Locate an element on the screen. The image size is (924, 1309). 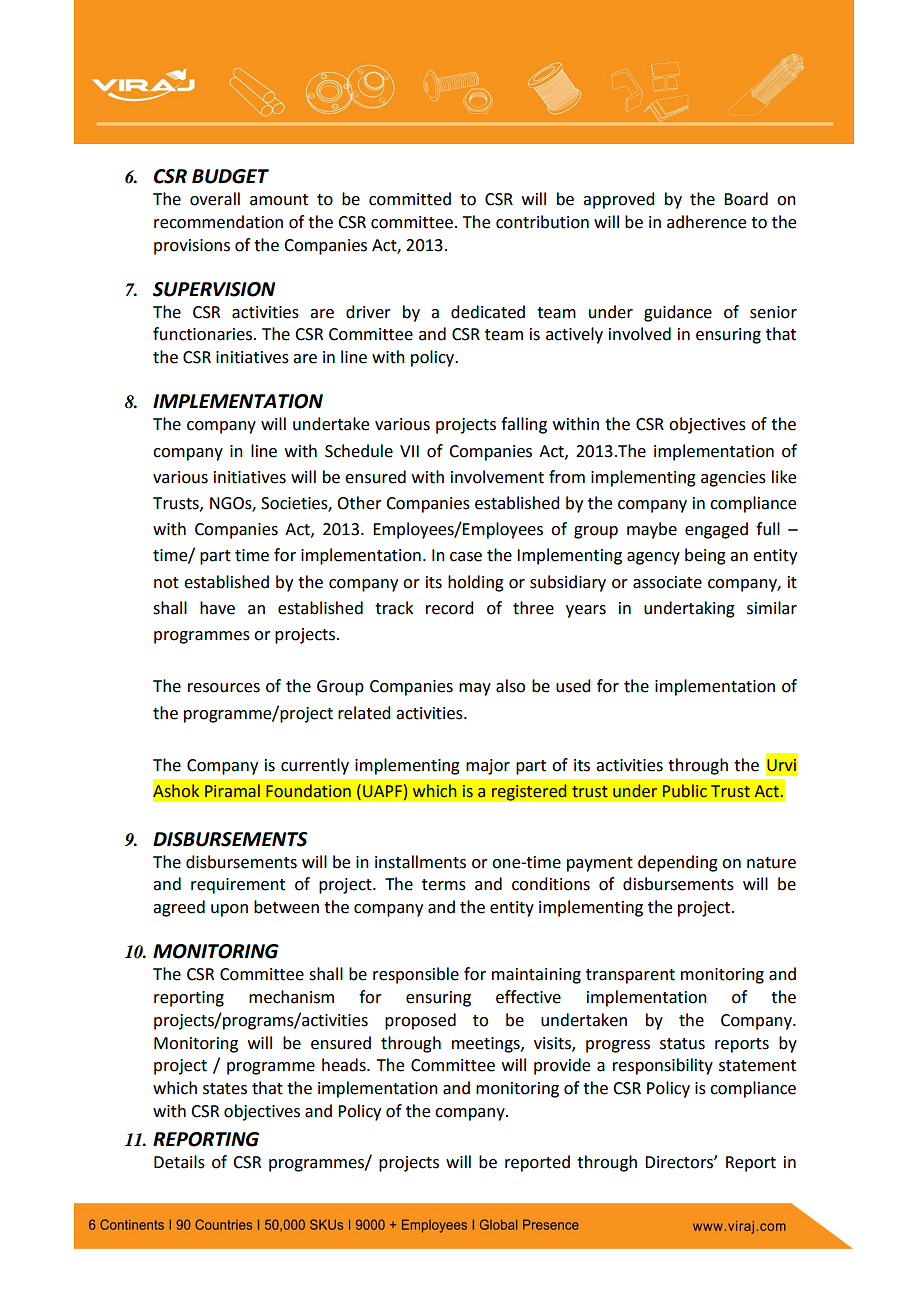
involvement is located at coordinates (497, 477).
